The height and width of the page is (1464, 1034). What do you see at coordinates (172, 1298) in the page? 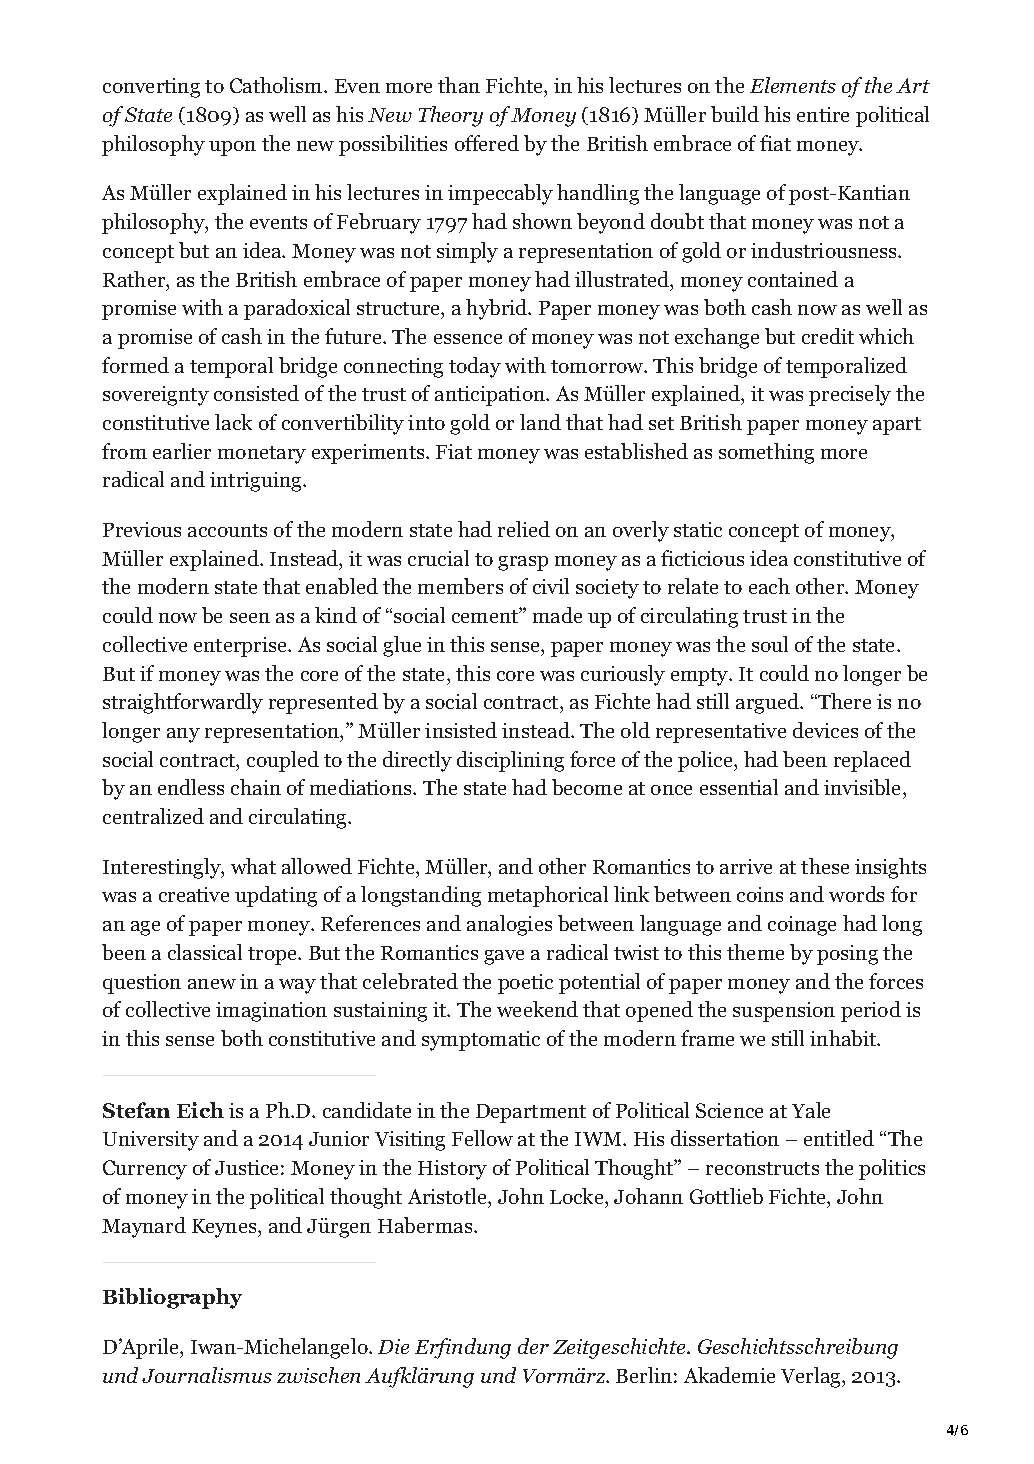
I see `Bibliography` at bounding box center [172, 1298].
